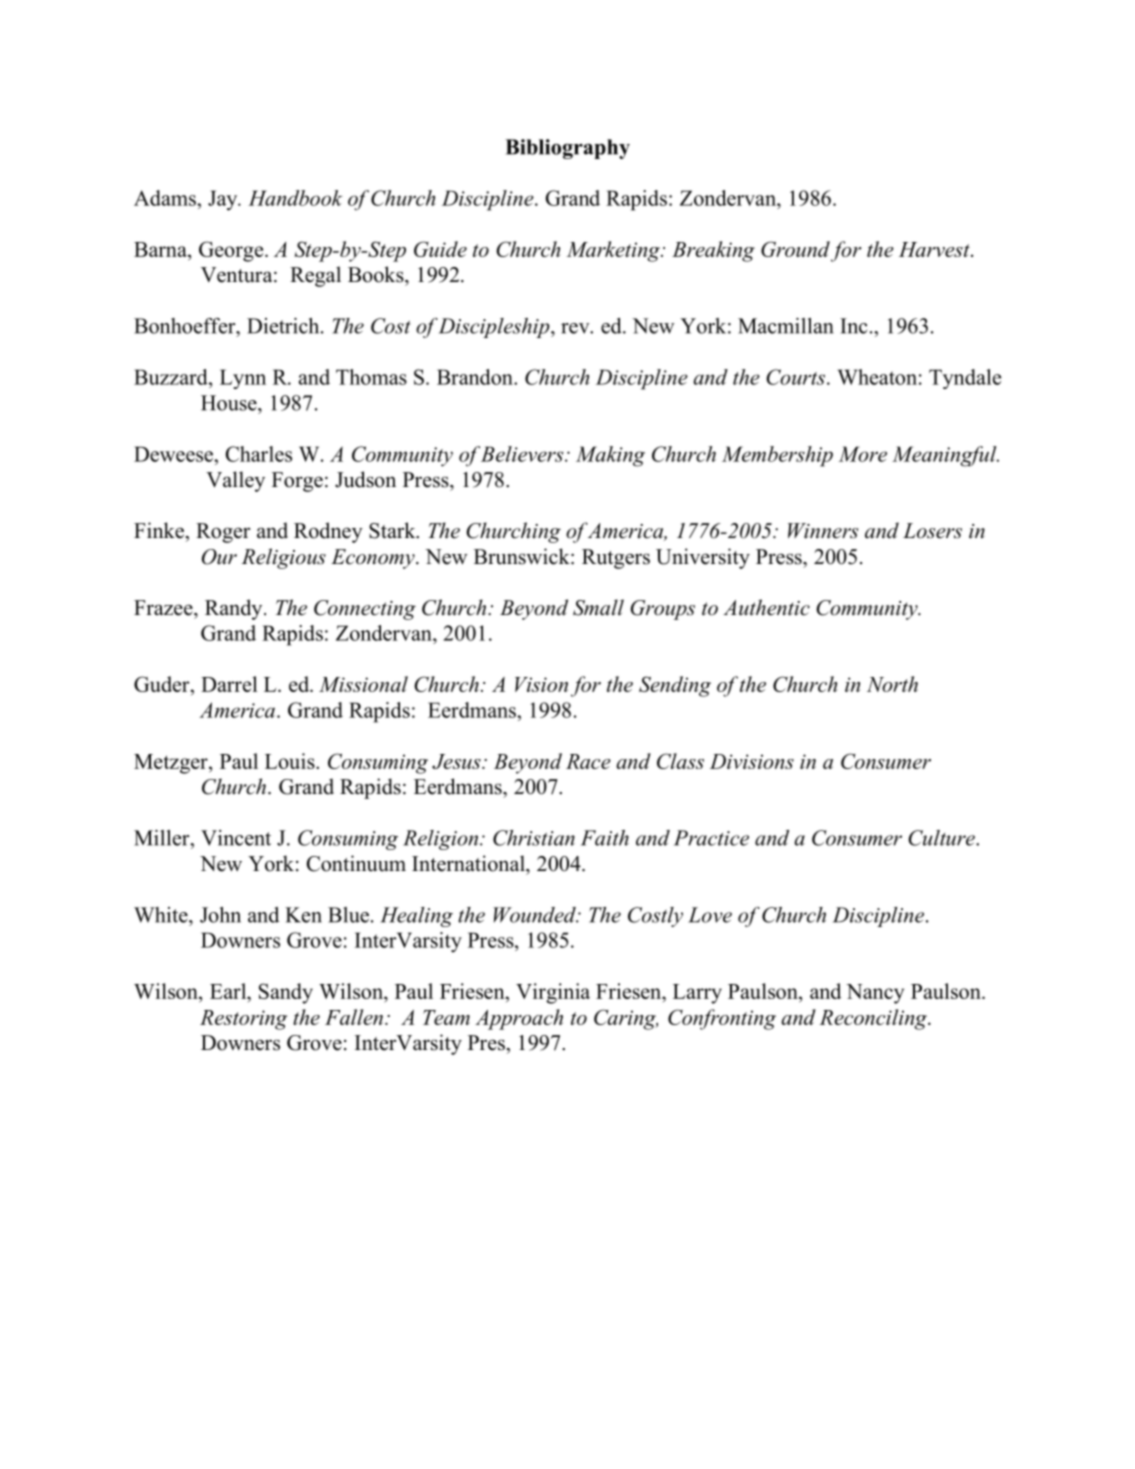 This image has width=1135, height=1469. What do you see at coordinates (567, 149) in the image?
I see `Bibliography` at bounding box center [567, 149].
